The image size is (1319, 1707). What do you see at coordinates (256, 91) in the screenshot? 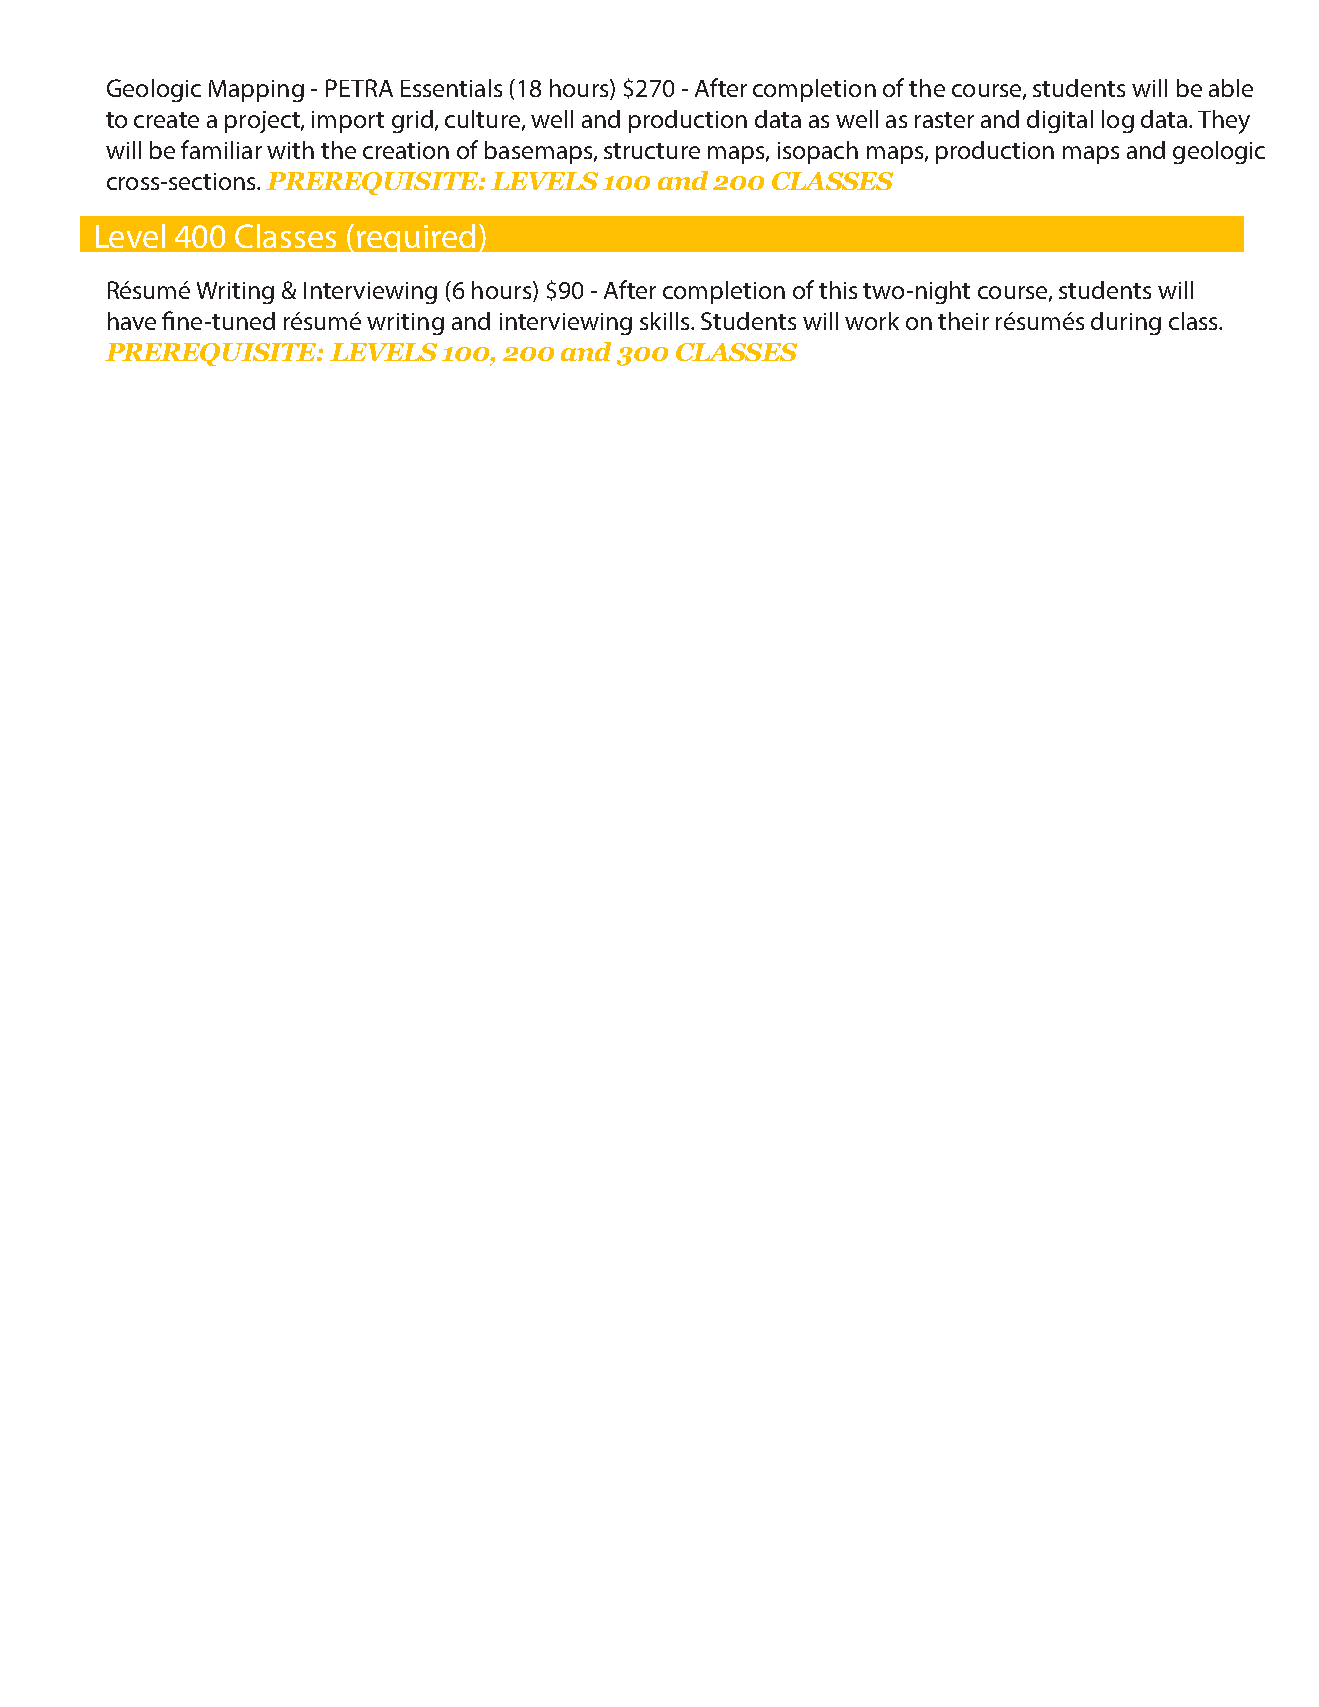
I see `Mapping` at bounding box center [256, 91].
